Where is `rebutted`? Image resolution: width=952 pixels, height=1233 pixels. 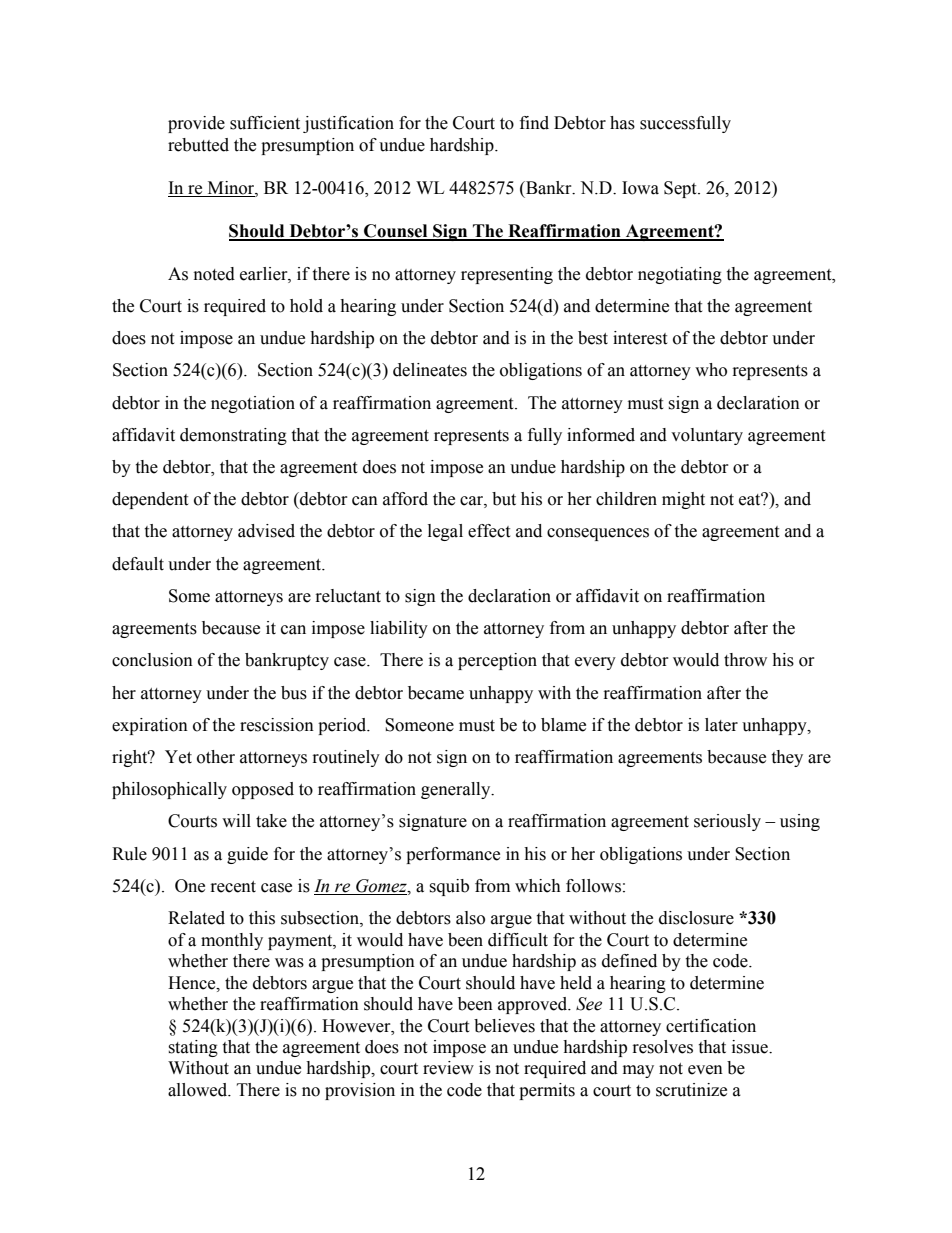 rebutted is located at coordinates (198, 145).
